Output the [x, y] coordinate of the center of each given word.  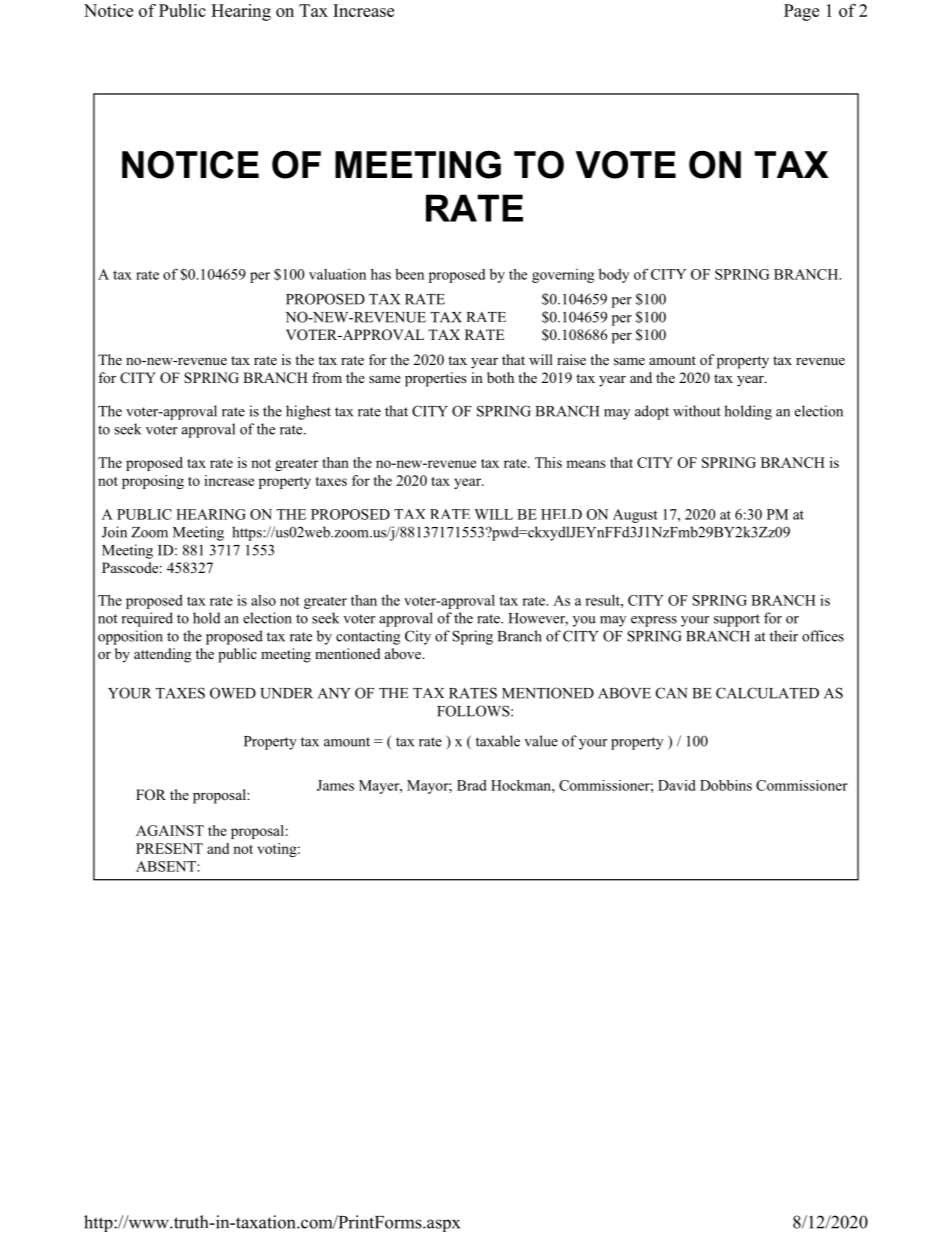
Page [801, 12]
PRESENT [169, 848]
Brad [472, 785]
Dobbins [726, 785]
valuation [337, 274]
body [614, 275]
